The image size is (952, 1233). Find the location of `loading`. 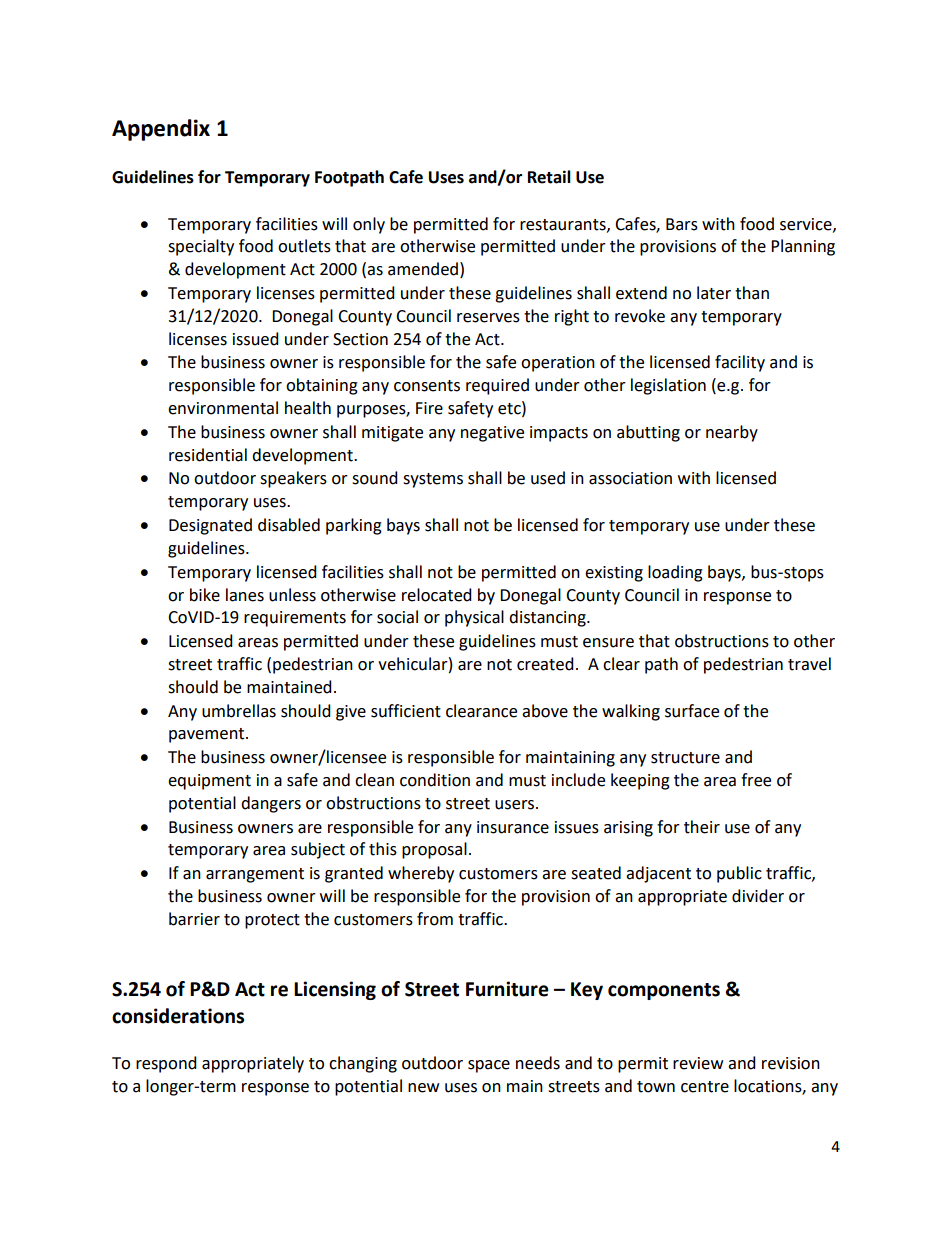

loading is located at coordinates (675, 573).
